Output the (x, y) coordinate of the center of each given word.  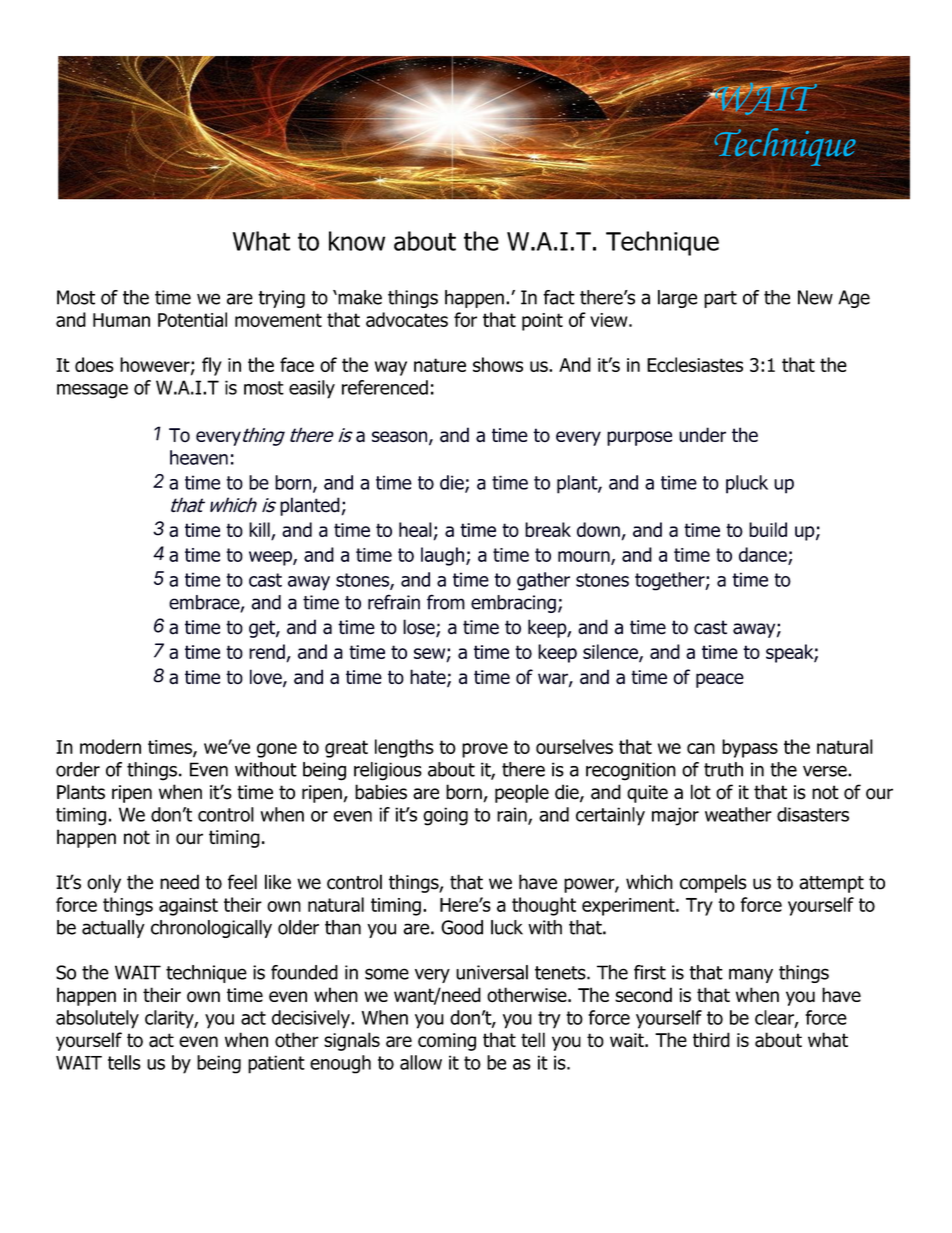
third (711, 1040)
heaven (199, 457)
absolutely (97, 1019)
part (720, 299)
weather (738, 814)
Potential (192, 319)
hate (429, 678)
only (104, 883)
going (445, 816)
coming (447, 1042)
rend (268, 653)
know (357, 241)
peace (720, 680)
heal (415, 529)
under (702, 435)
